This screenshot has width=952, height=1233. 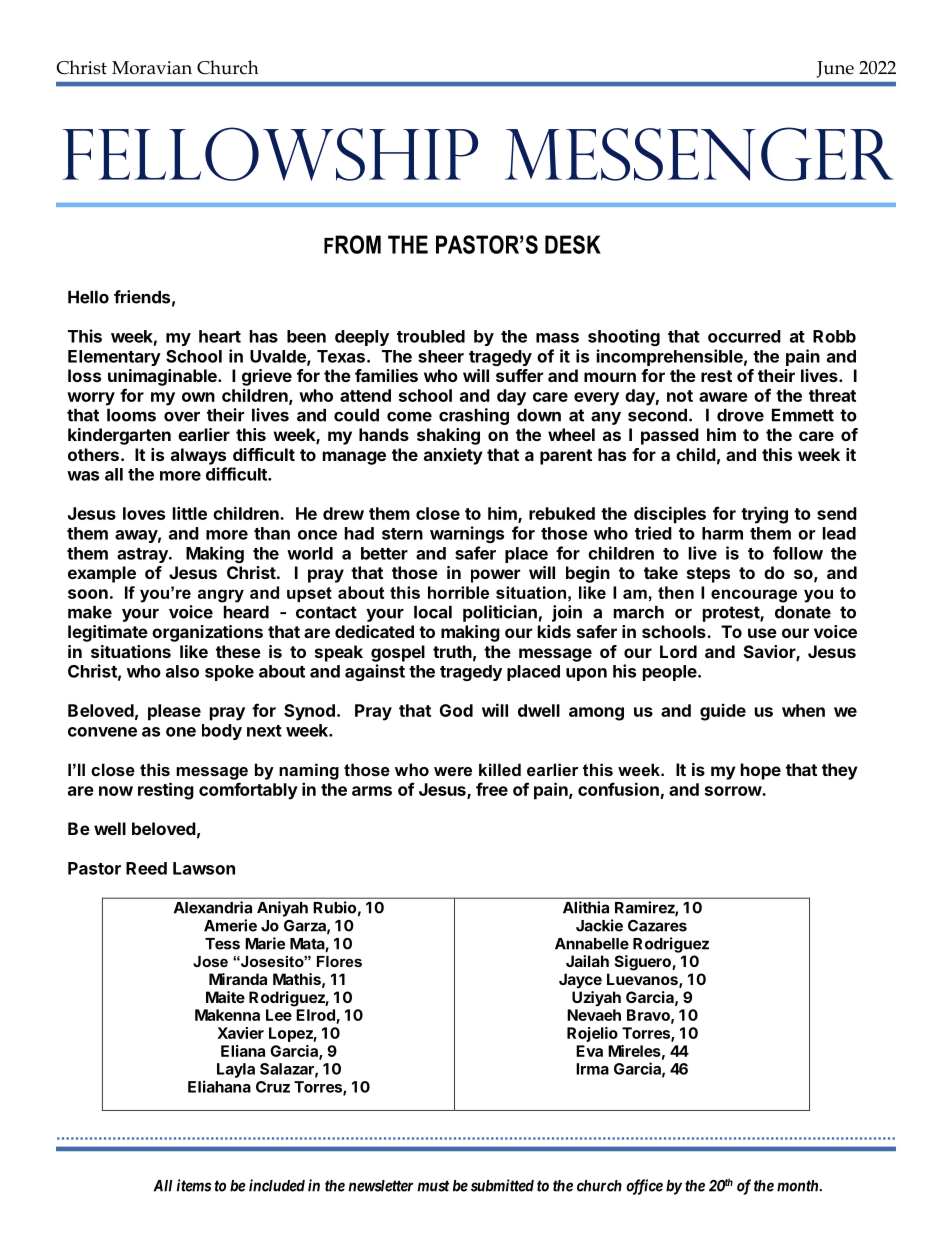 What do you see at coordinates (194, 1185) in the screenshot?
I see `items` at bounding box center [194, 1185].
